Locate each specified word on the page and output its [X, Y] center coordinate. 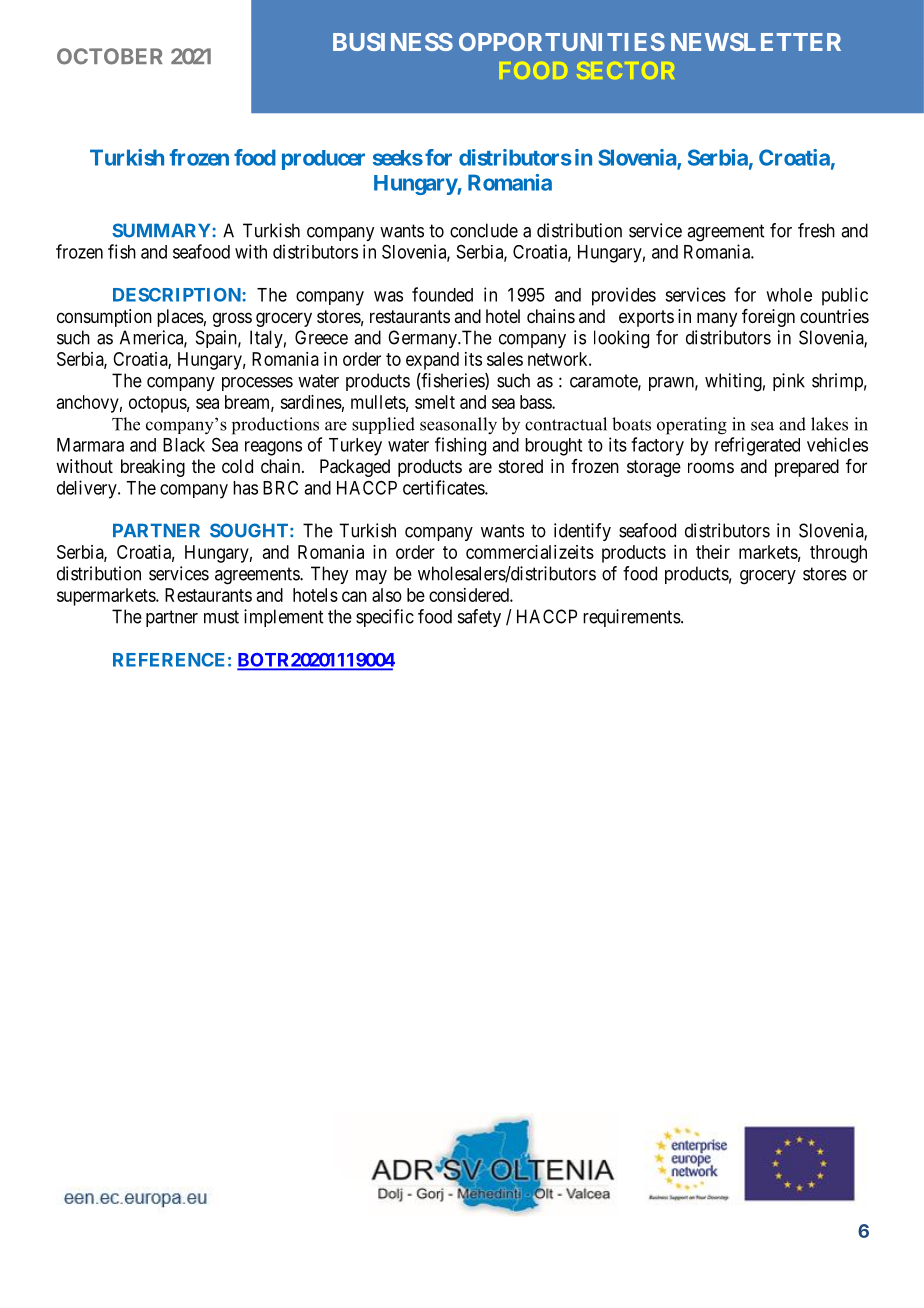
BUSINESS [393, 42]
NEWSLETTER [756, 42]
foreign [768, 318]
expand [432, 361]
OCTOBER [110, 56]
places [180, 318]
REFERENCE [168, 660]
